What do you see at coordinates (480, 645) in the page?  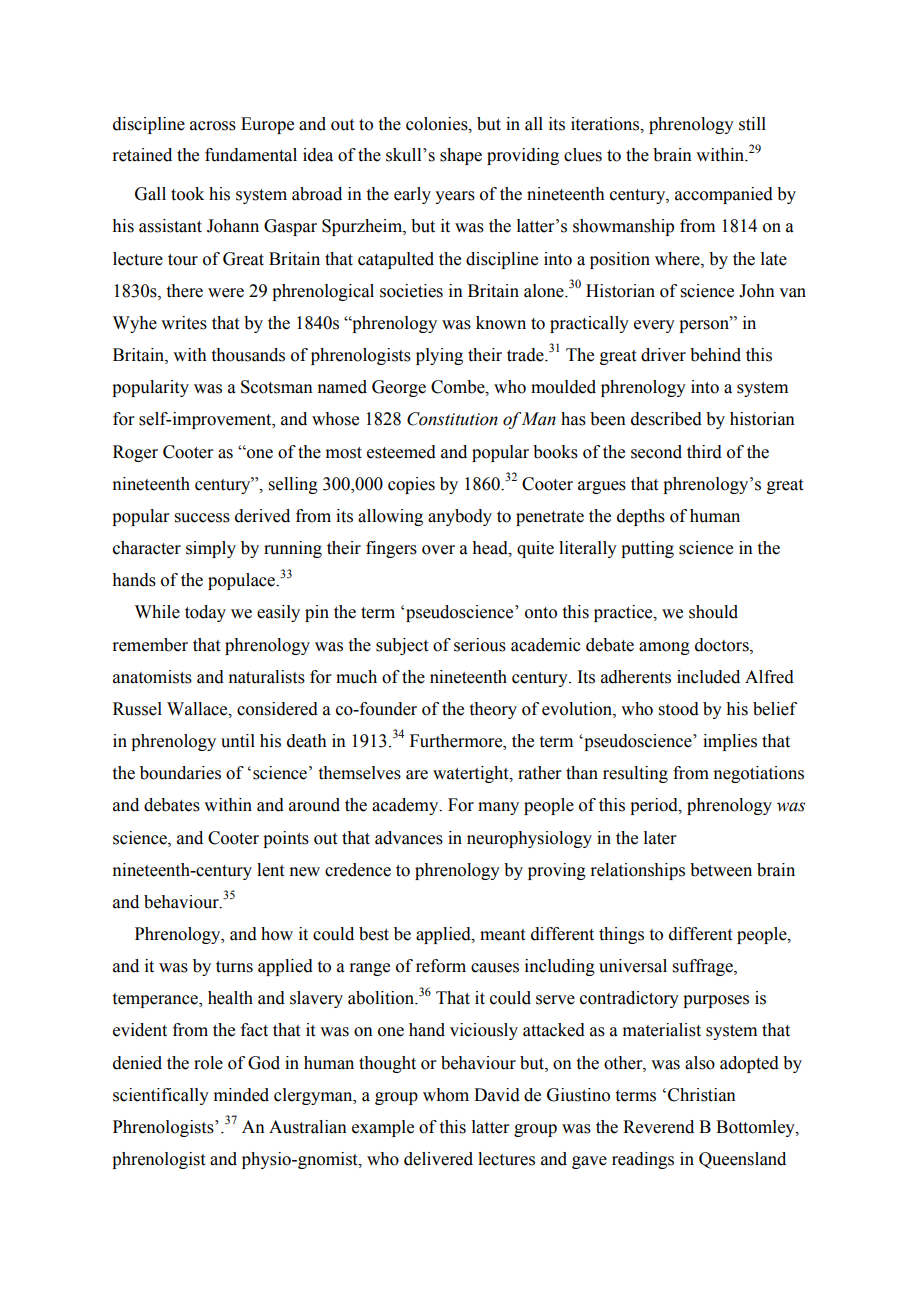 I see `serious` at bounding box center [480, 645].
